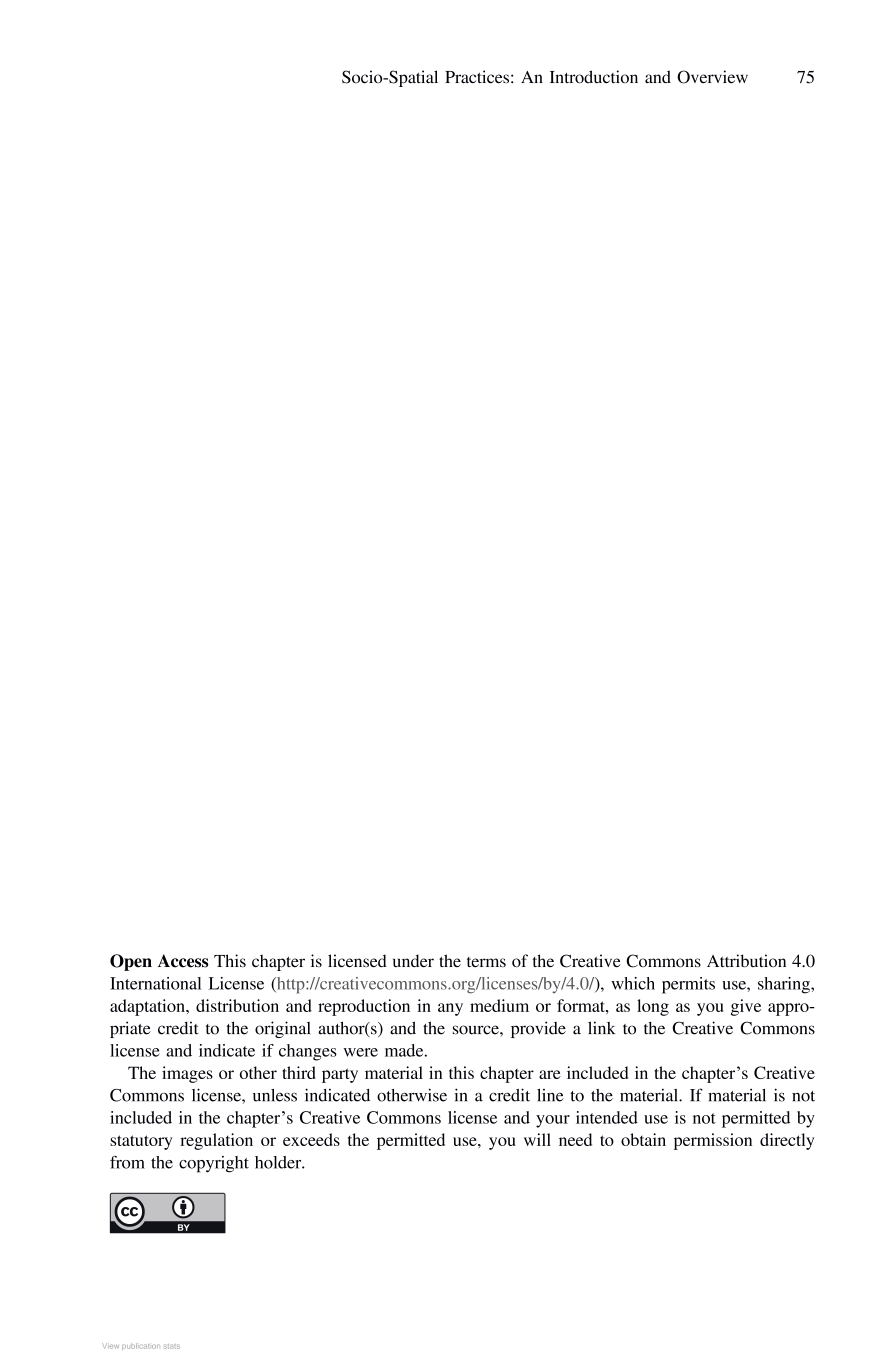 Image resolution: width=896 pixels, height=1359 pixels. What do you see at coordinates (538, 1029) in the screenshot?
I see `provide` at bounding box center [538, 1029].
